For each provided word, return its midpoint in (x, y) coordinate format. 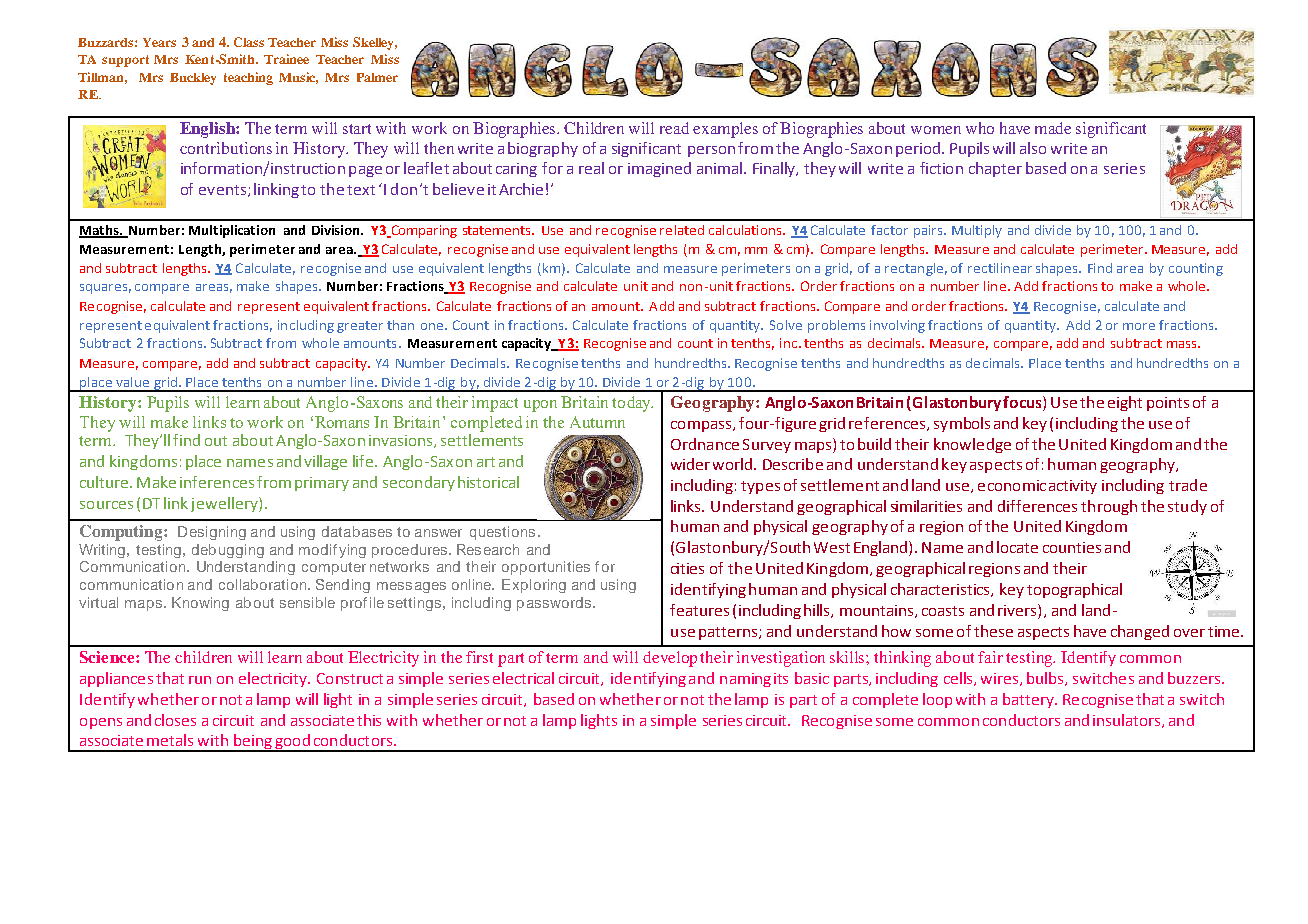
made (1053, 128)
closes (175, 720)
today (632, 404)
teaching (248, 78)
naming (745, 680)
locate (1017, 547)
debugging (228, 551)
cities (687, 568)
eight (1125, 403)
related (682, 230)
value (132, 382)
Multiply (977, 231)
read (674, 128)
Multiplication (232, 231)
